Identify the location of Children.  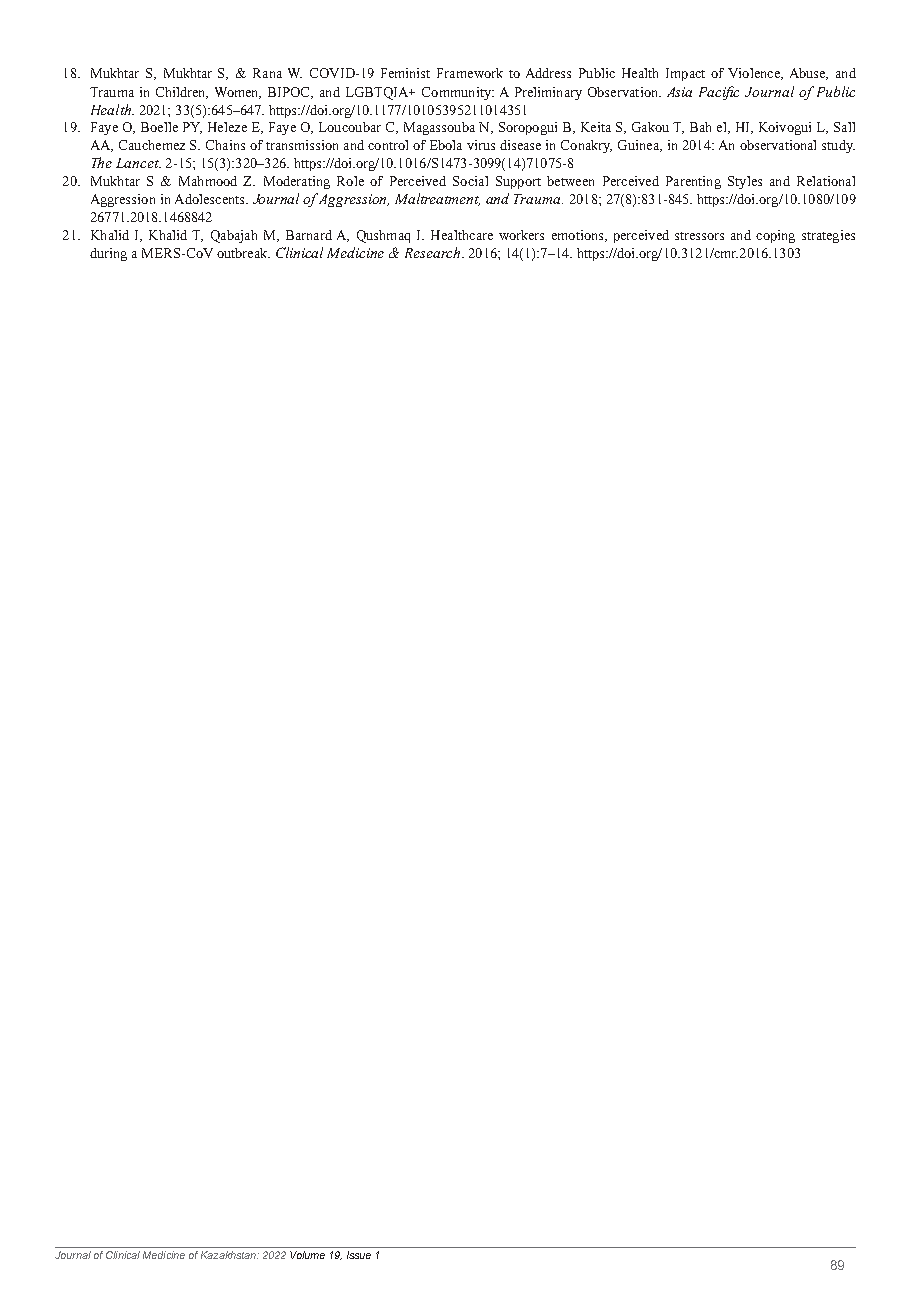
(182, 93).
